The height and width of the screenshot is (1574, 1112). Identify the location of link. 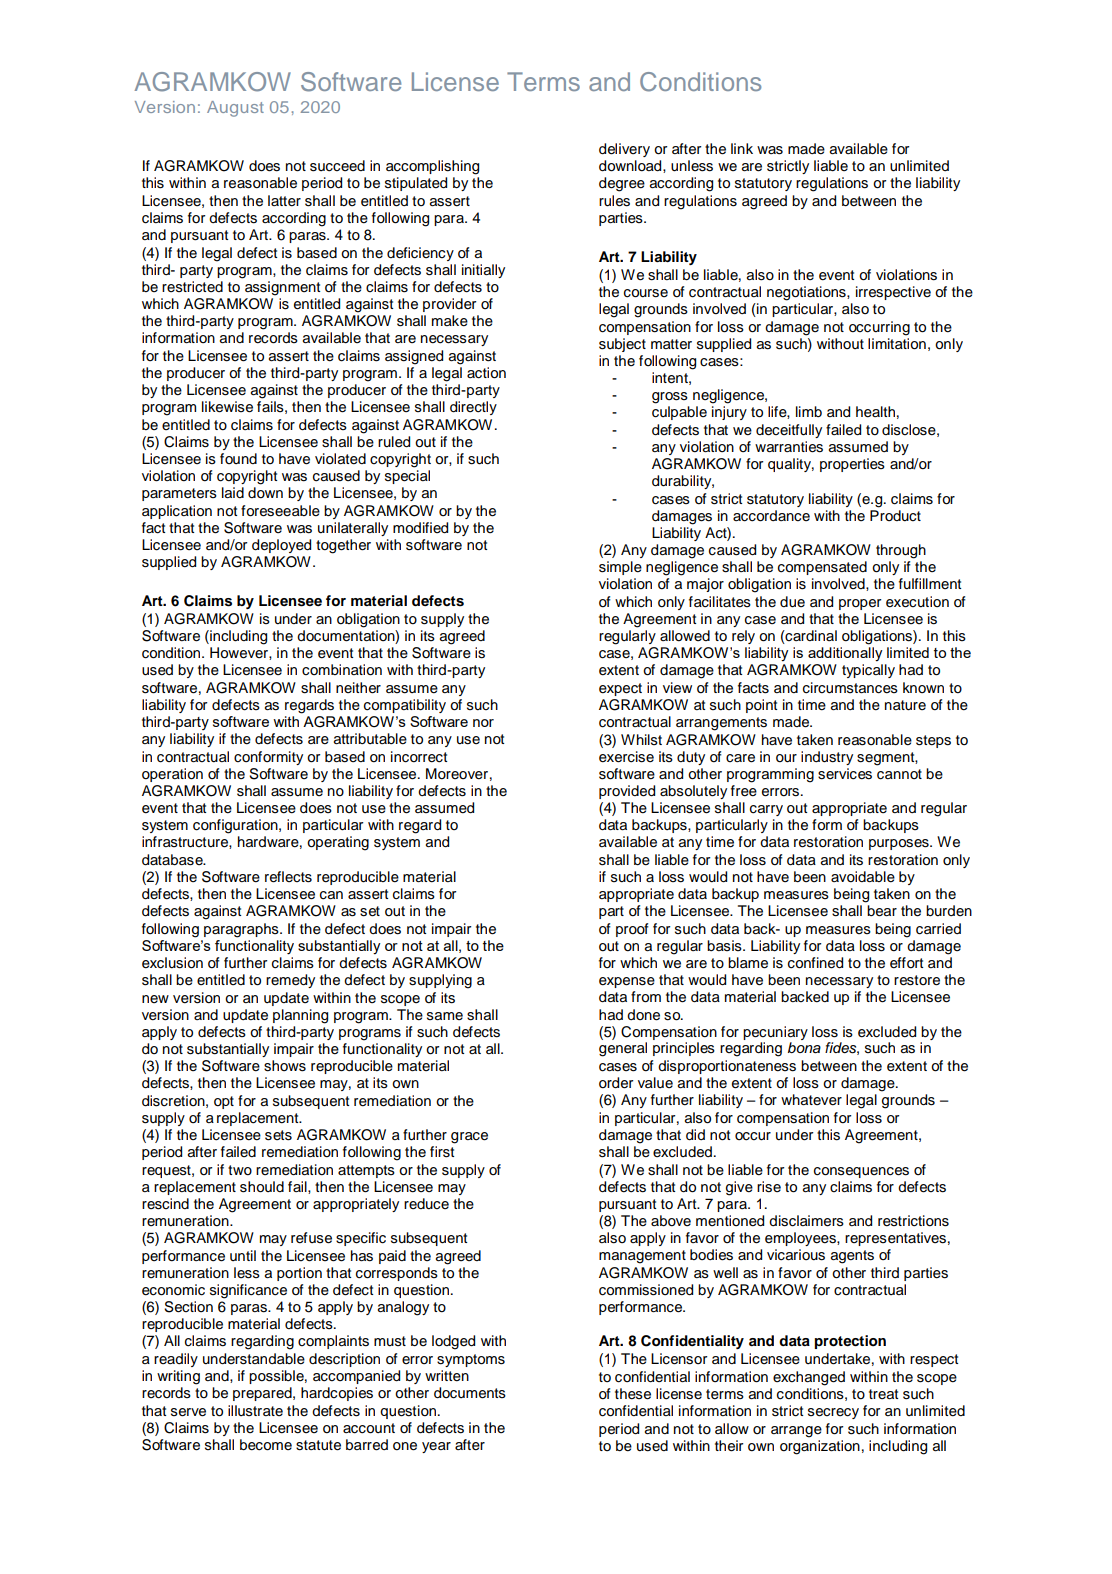
(742, 148).
